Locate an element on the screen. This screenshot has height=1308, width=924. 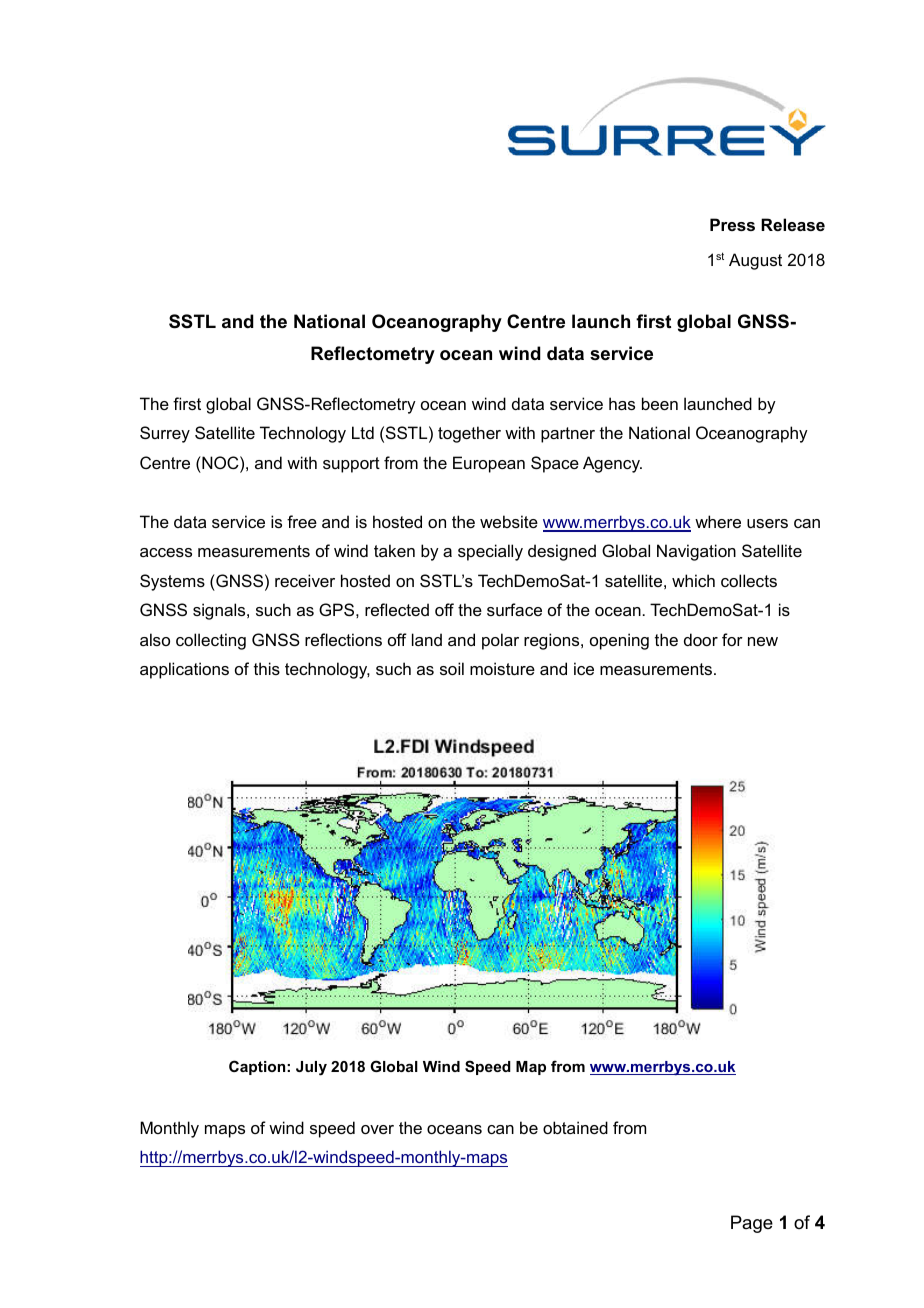
Surrey is located at coordinates (165, 434).
